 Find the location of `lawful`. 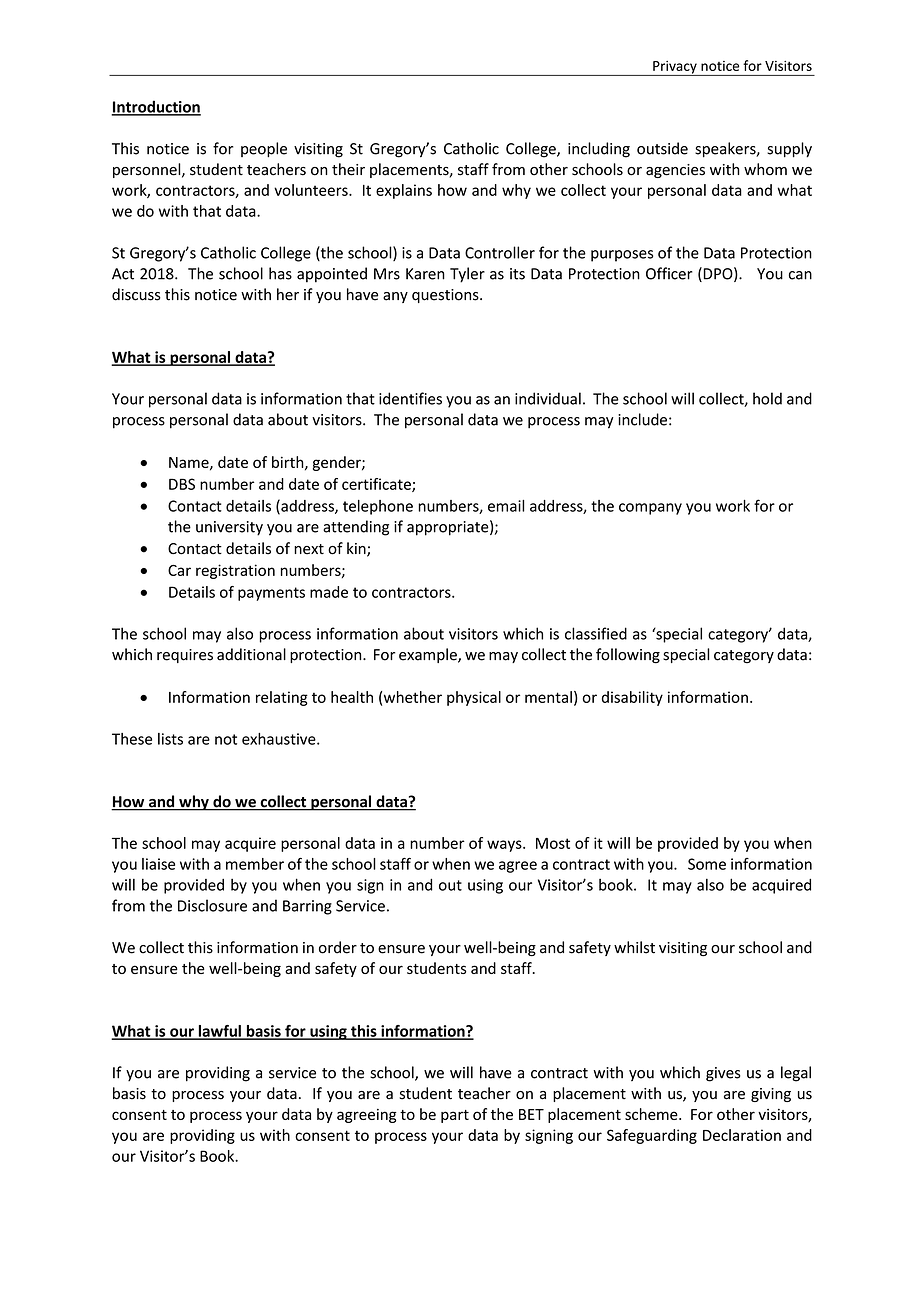

lawful is located at coordinates (219, 1032).
